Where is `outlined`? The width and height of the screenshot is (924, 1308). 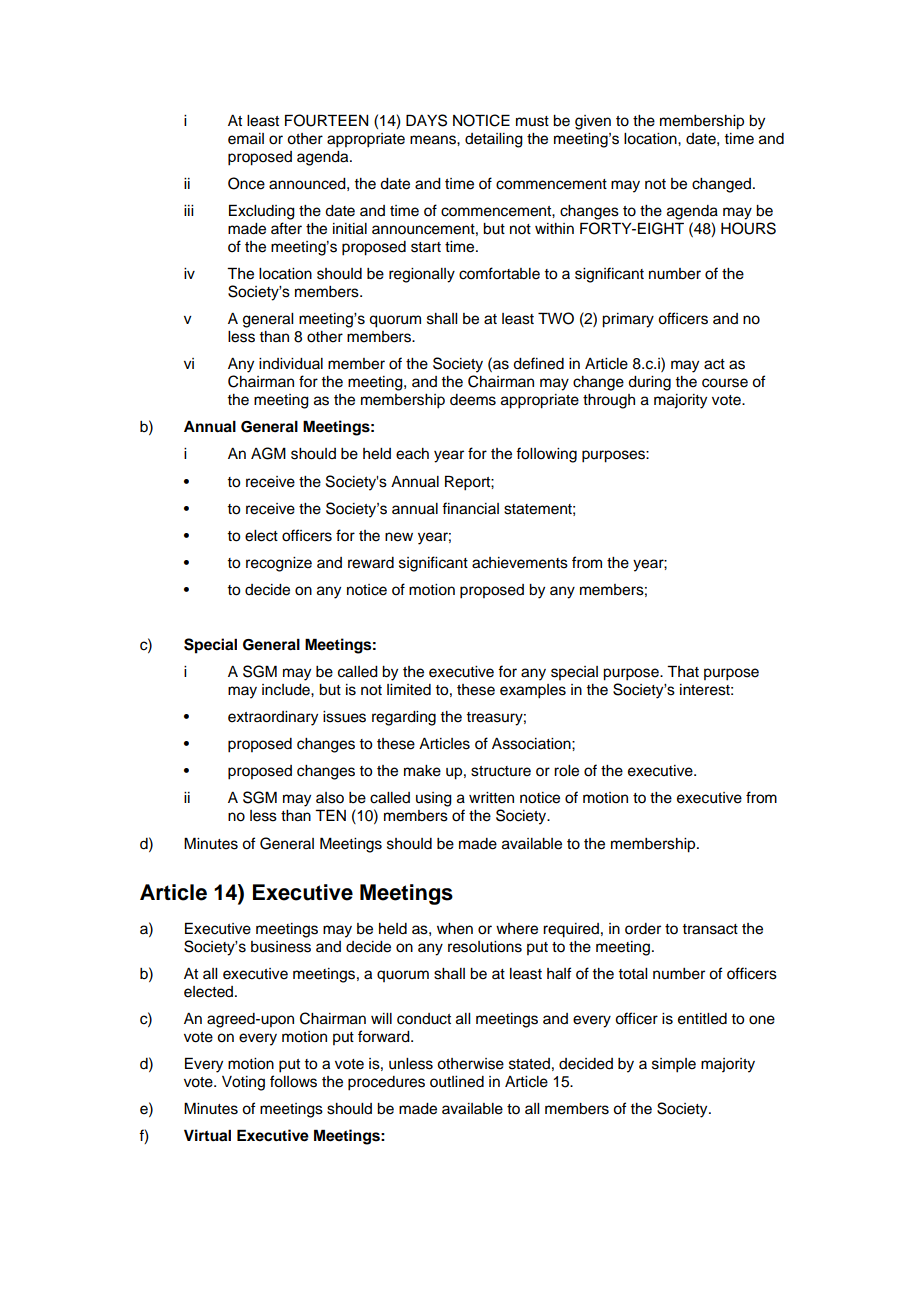 outlined is located at coordinates (457, 1082).
